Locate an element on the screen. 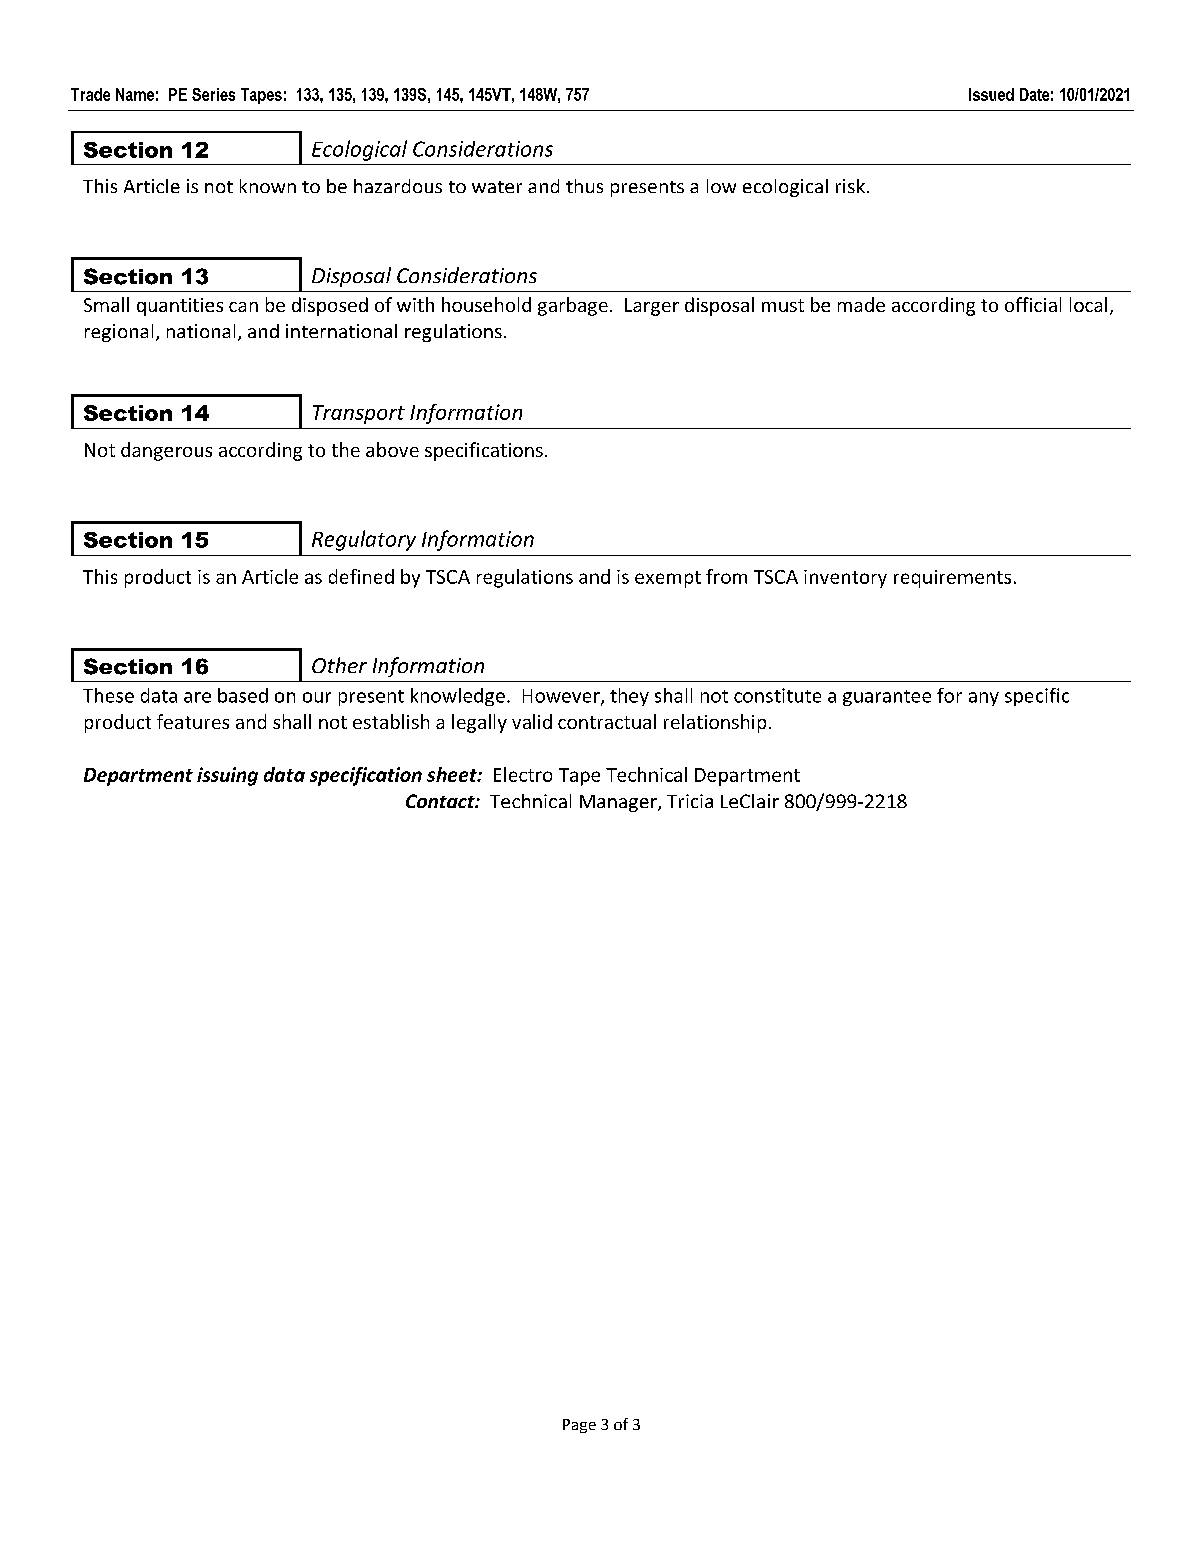  Page is located at coordinates (579, 1426).
